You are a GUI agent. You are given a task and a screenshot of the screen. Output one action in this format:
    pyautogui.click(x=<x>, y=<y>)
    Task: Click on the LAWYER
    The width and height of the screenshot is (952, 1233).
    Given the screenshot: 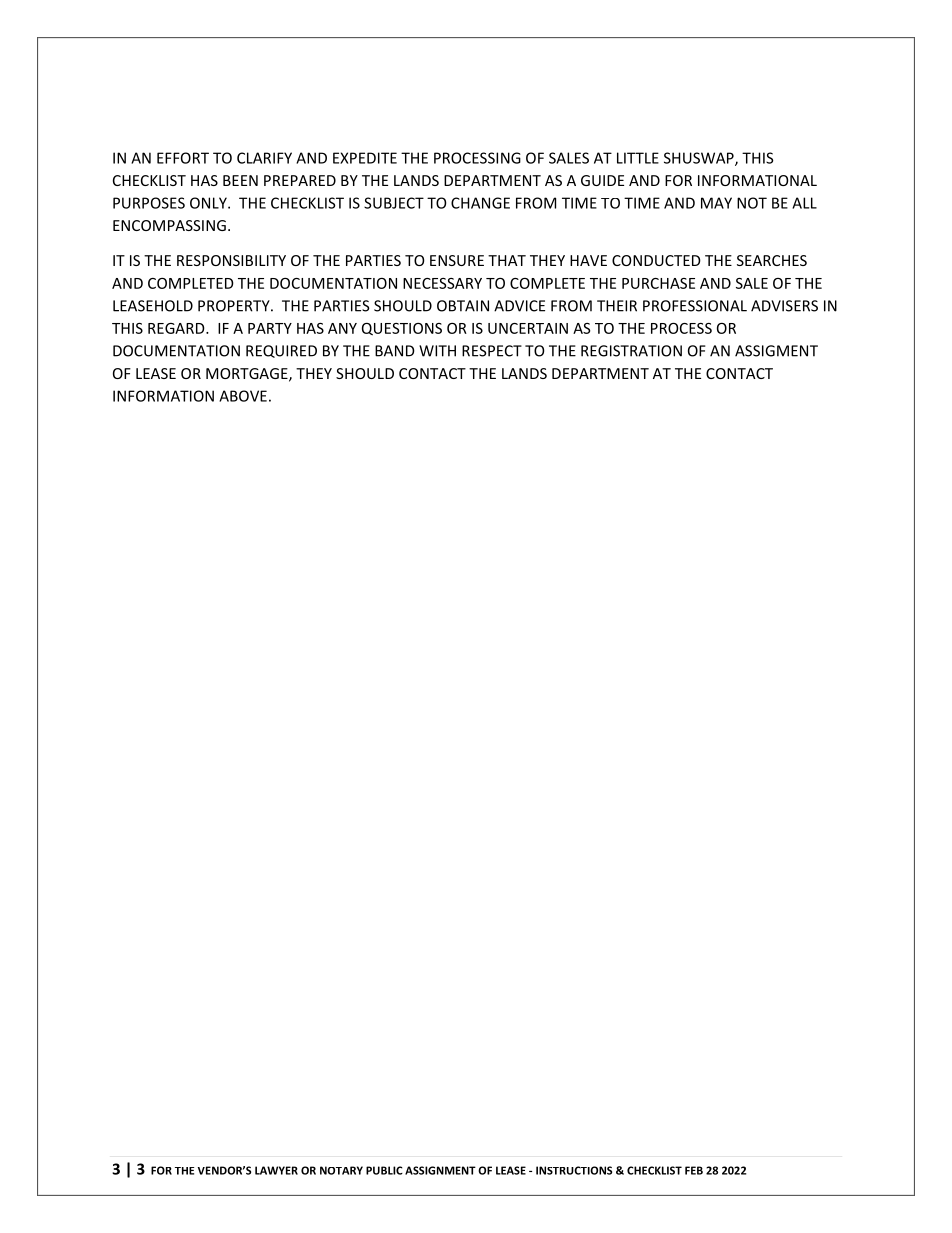 What is the action you would take?
    pyautogui.click(x=276, y=1170)
